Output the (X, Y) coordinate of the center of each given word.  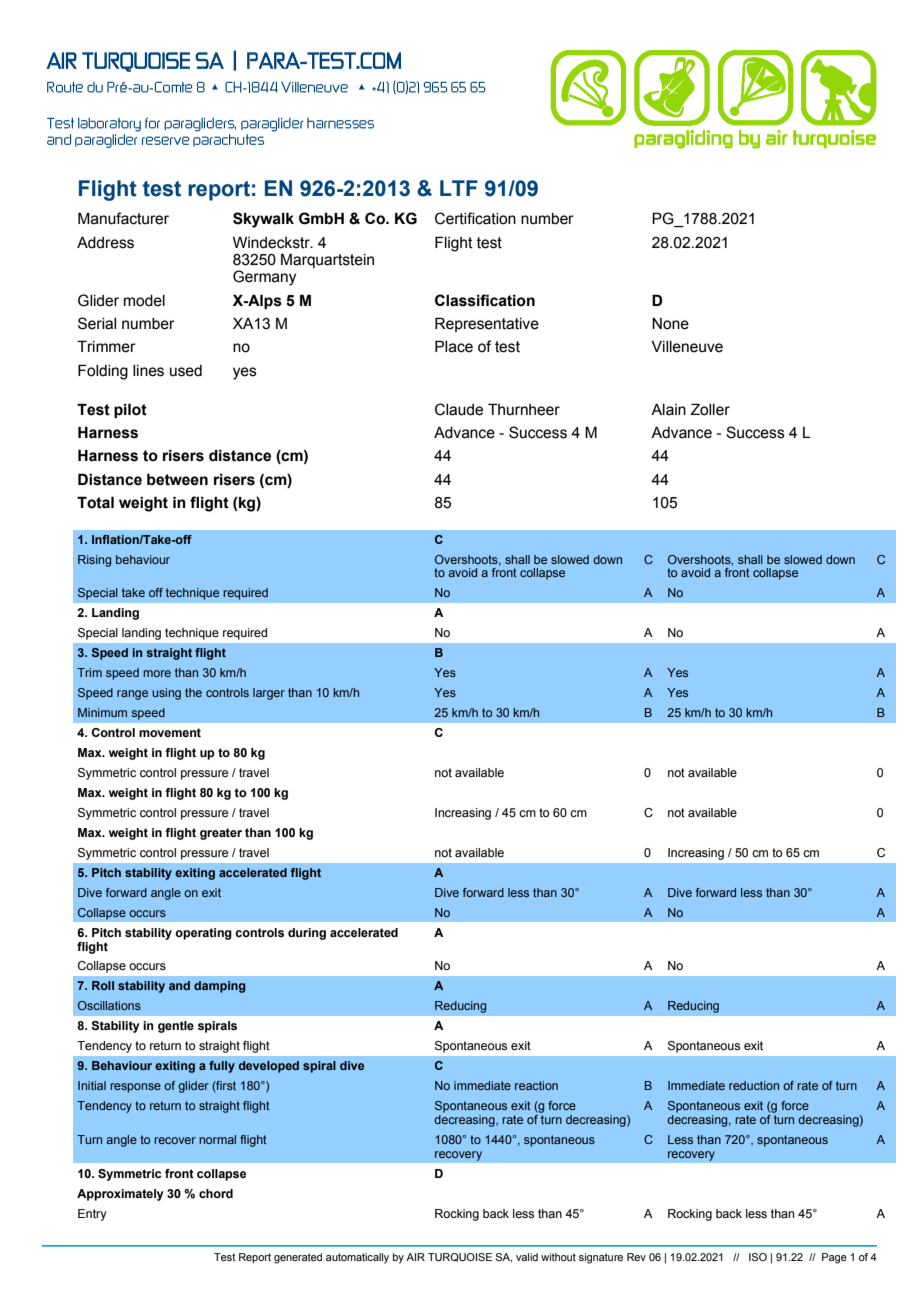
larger (269, 694)
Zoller (710, 409)
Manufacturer (123, 218)
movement (170, 732)
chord (216, 1193)
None (670, 324)
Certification (475, 218)
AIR (415, 1257)
